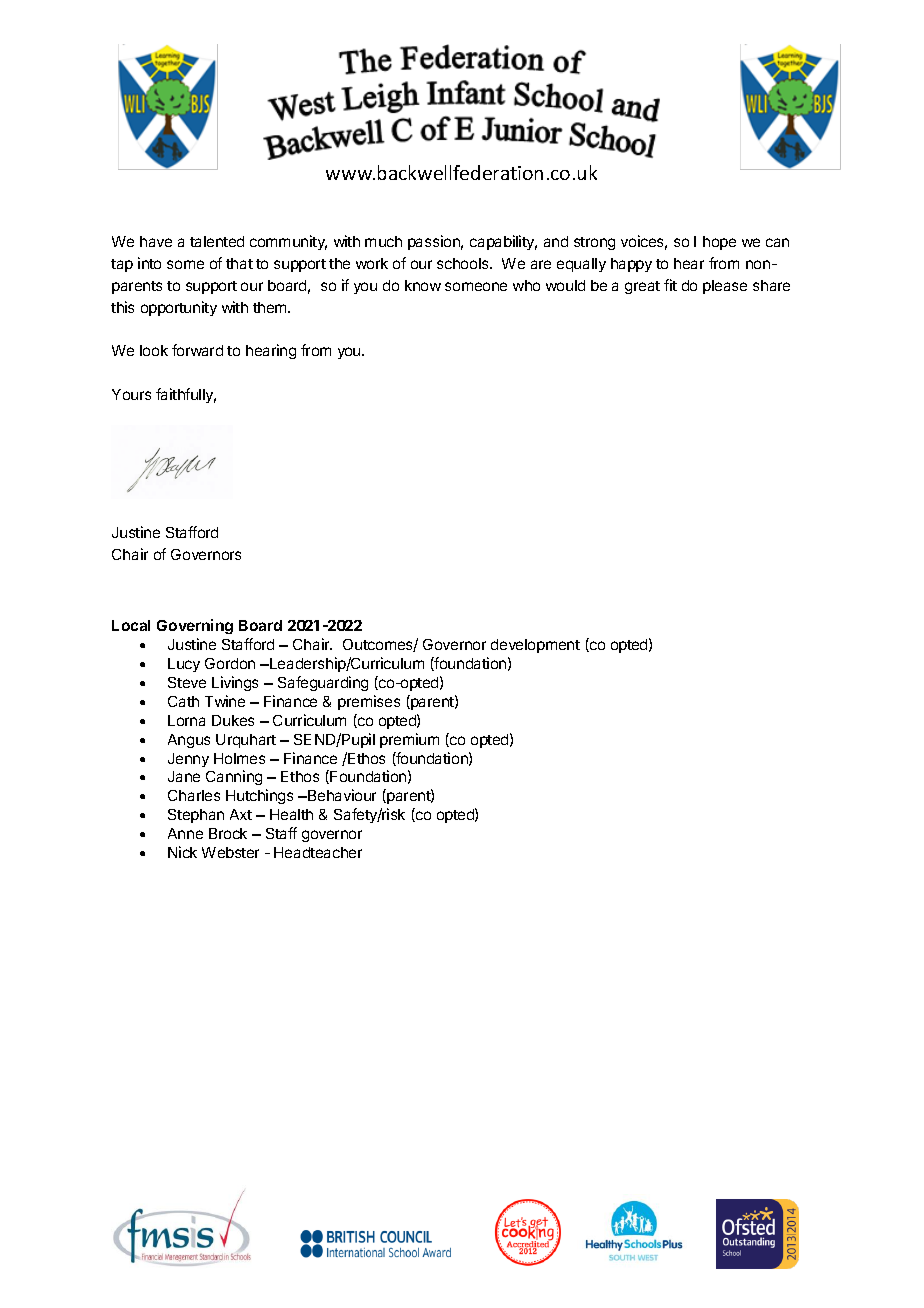 This screenshot has height=1308, width=924. What do you see at coordinates (464, 263) in the screenshot?
I see `schools` at bounding box center [464, 263].
